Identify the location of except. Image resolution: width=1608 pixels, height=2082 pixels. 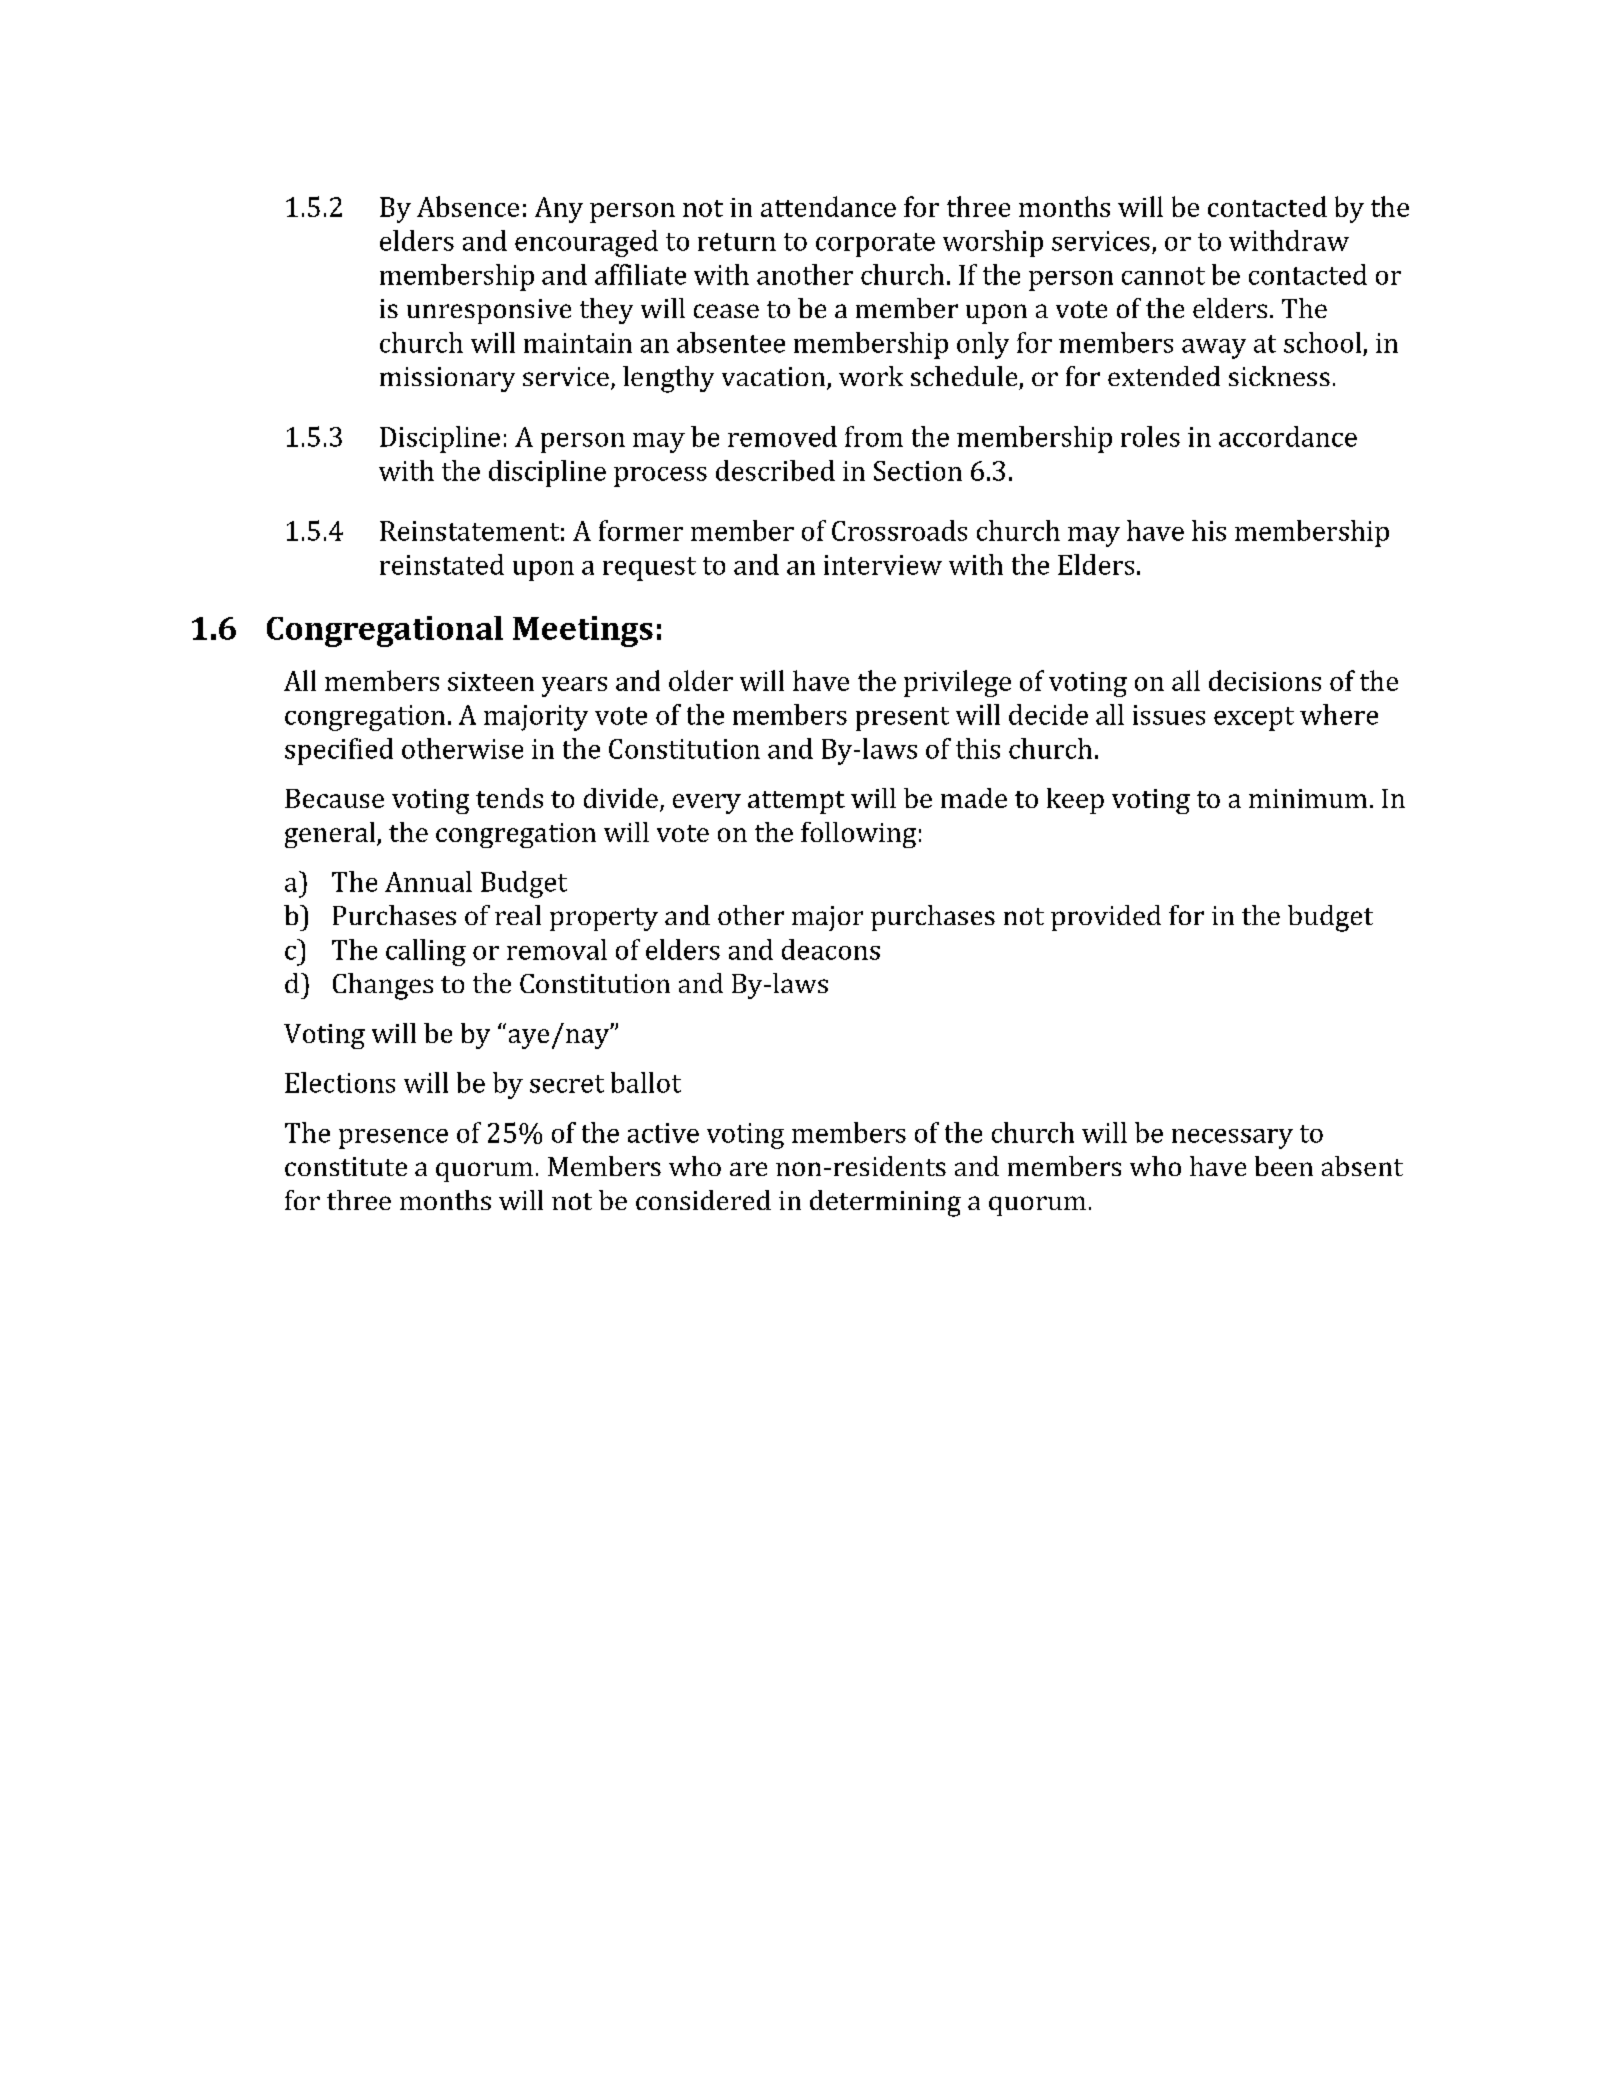
(1254, 719).
